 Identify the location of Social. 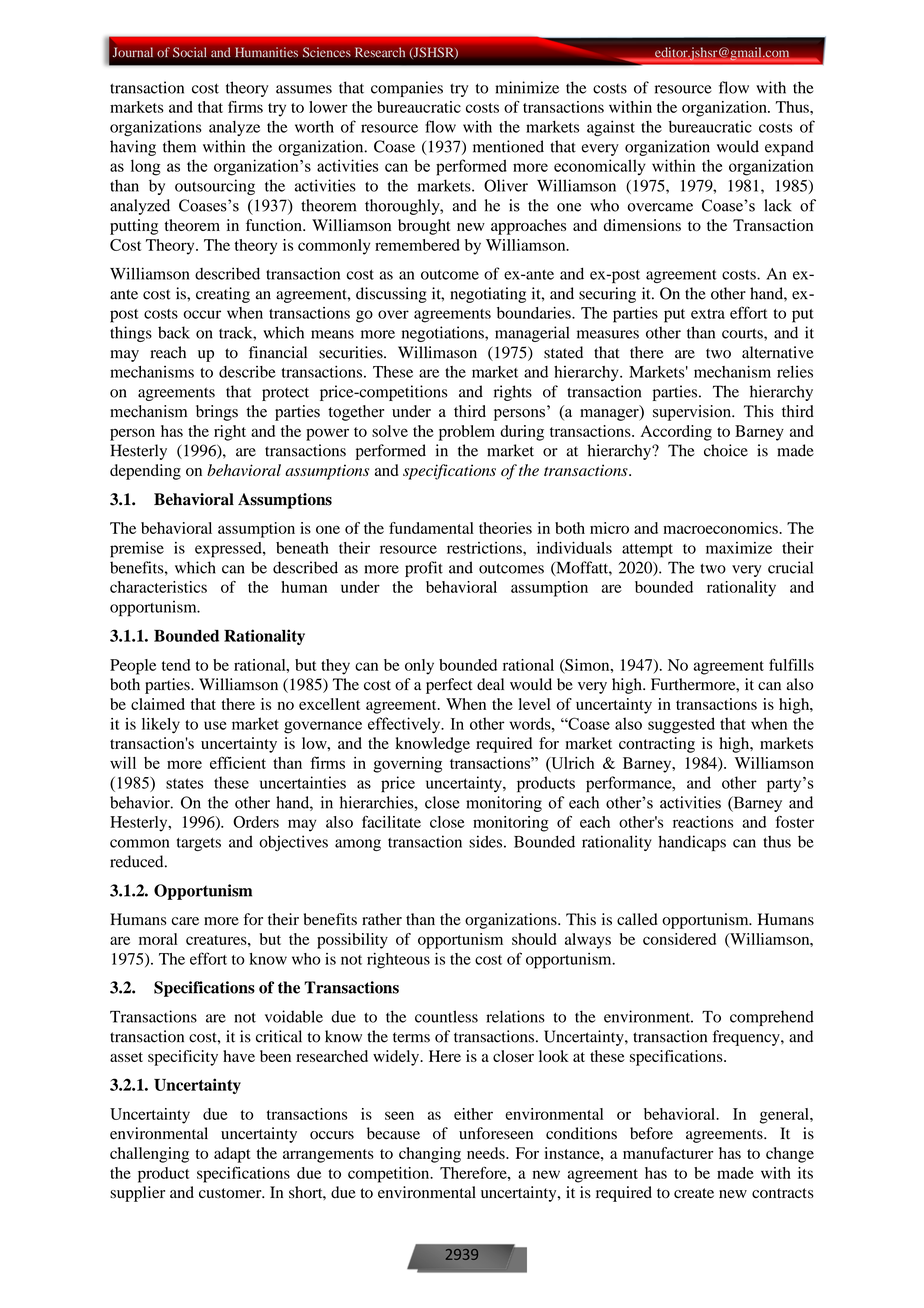
(189, 52).
